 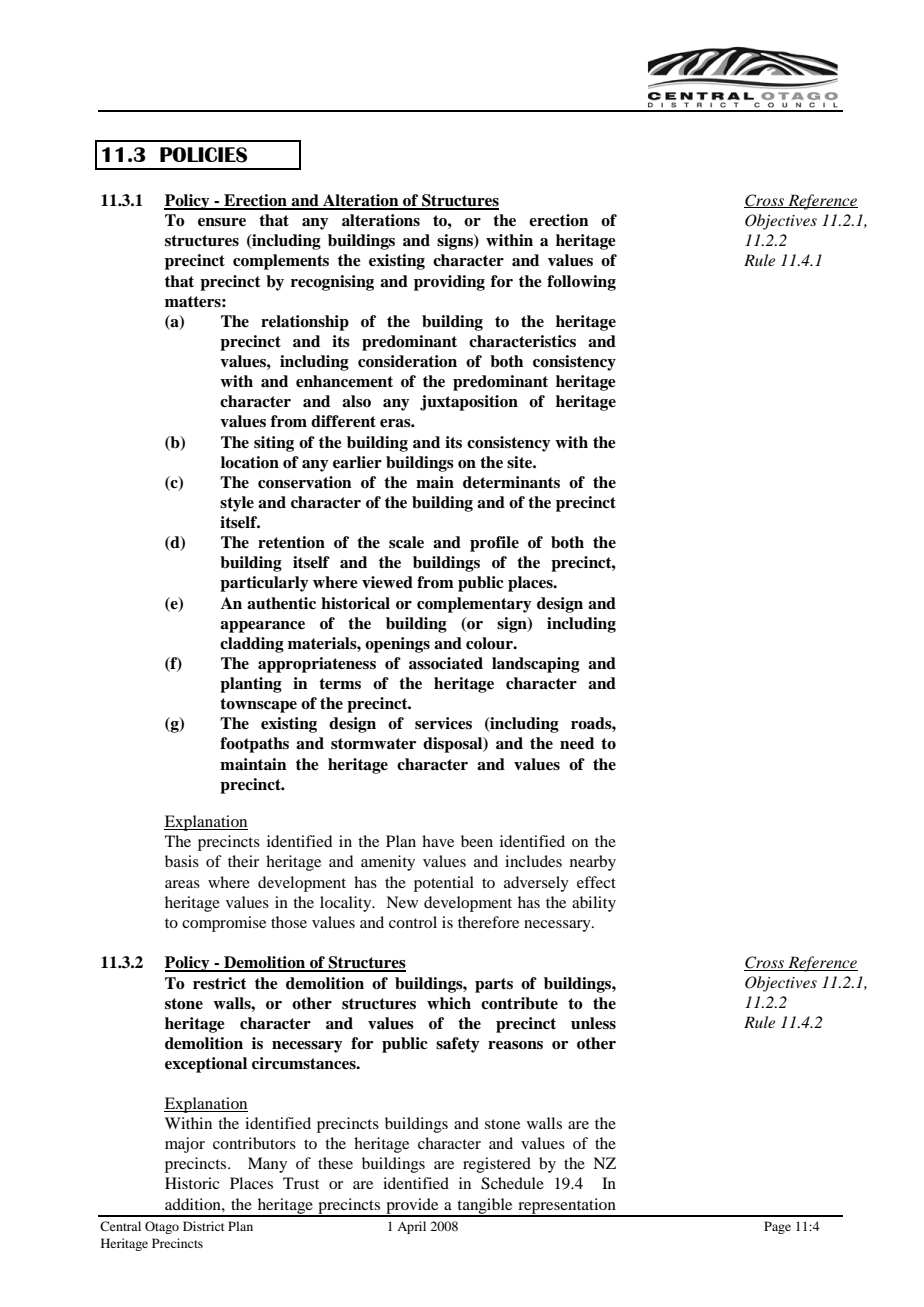 What do you see at coordinates (446, 663) in the image?
I see `associated` at bounding box center [446, 663].
